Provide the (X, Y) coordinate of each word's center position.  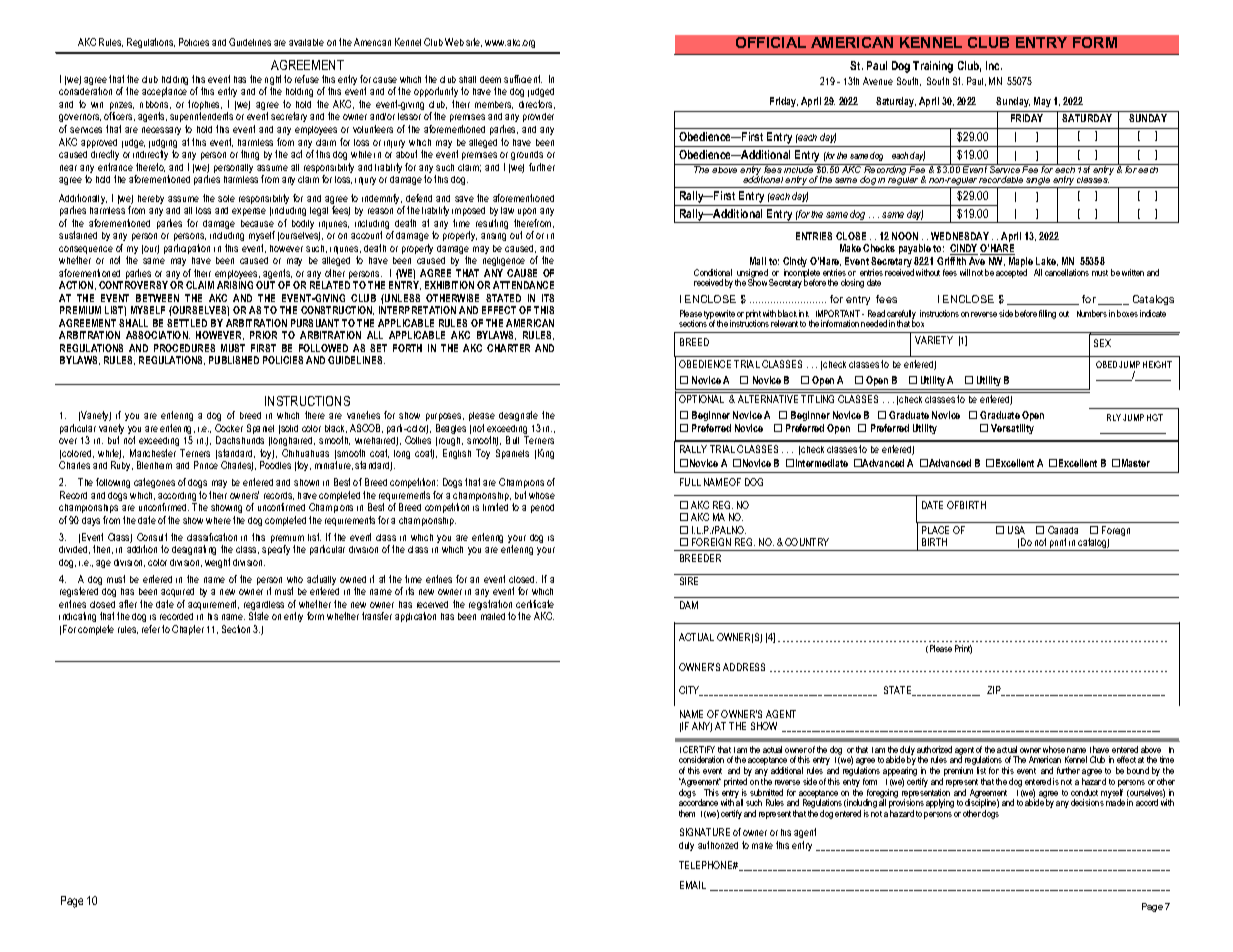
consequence (86, 251)
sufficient (523, 79)
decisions (1087, 802)
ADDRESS (744, 667)
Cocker (229, 428)
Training (933, 67)
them (687, 813)
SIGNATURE (705, 832)
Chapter (188, 630)
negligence (504, 261)
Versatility (1012, 429)
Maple (1021, 263)
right (273, 81)
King (546, 454)
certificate (535, 604)
